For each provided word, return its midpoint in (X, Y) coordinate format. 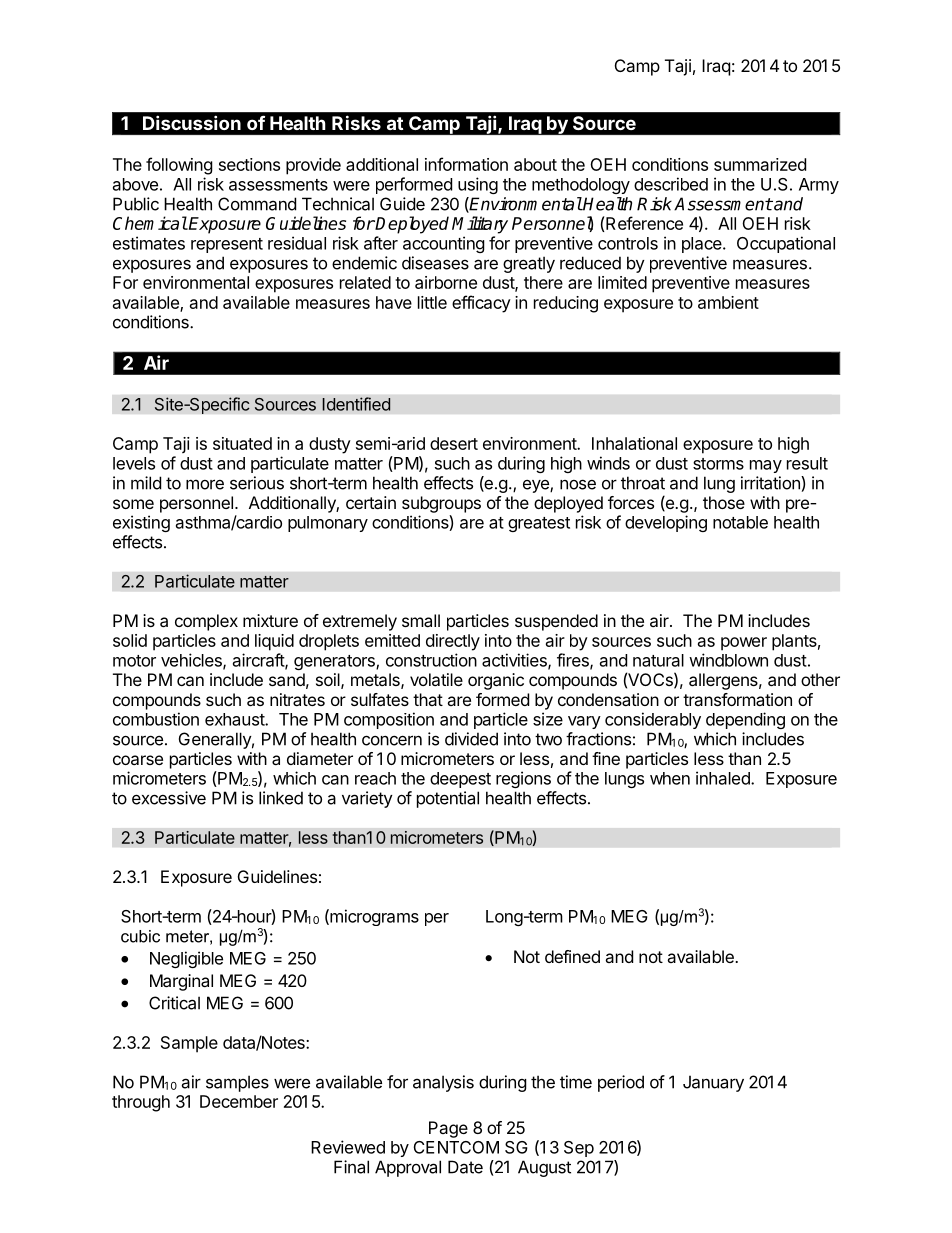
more (205, 484)
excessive (169, 798)
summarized (760, 164)
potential (448, 799)
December (239, 1101)
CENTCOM (456, 1147)
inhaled (724, 778)
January (713, 1083)
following (179, 166)
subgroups (441, 504)
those (724, 502)
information (466, 164)
